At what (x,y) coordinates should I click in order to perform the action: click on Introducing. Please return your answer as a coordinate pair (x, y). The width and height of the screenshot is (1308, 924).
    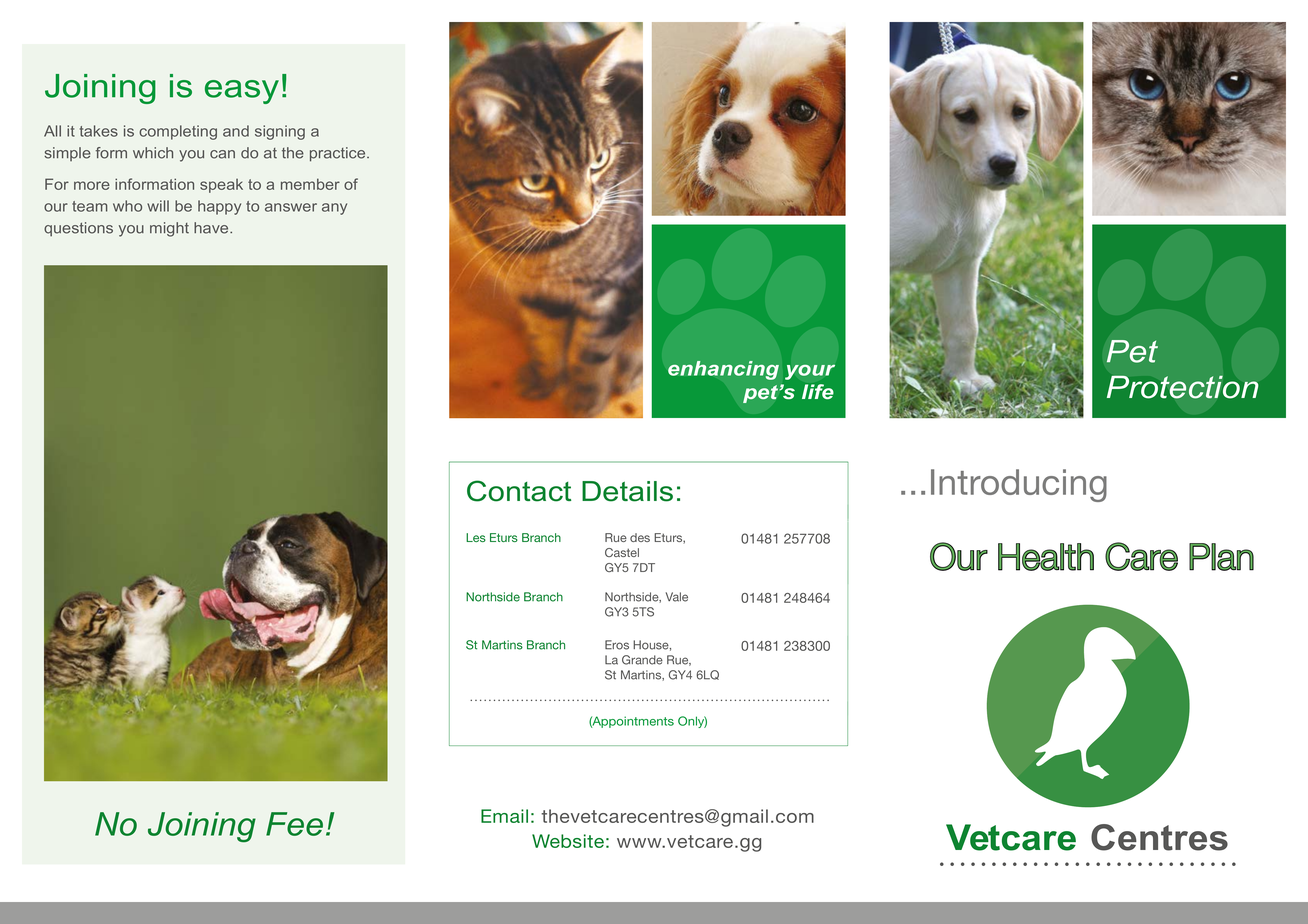
    Looking at the image, I should click on (1019, 485).
